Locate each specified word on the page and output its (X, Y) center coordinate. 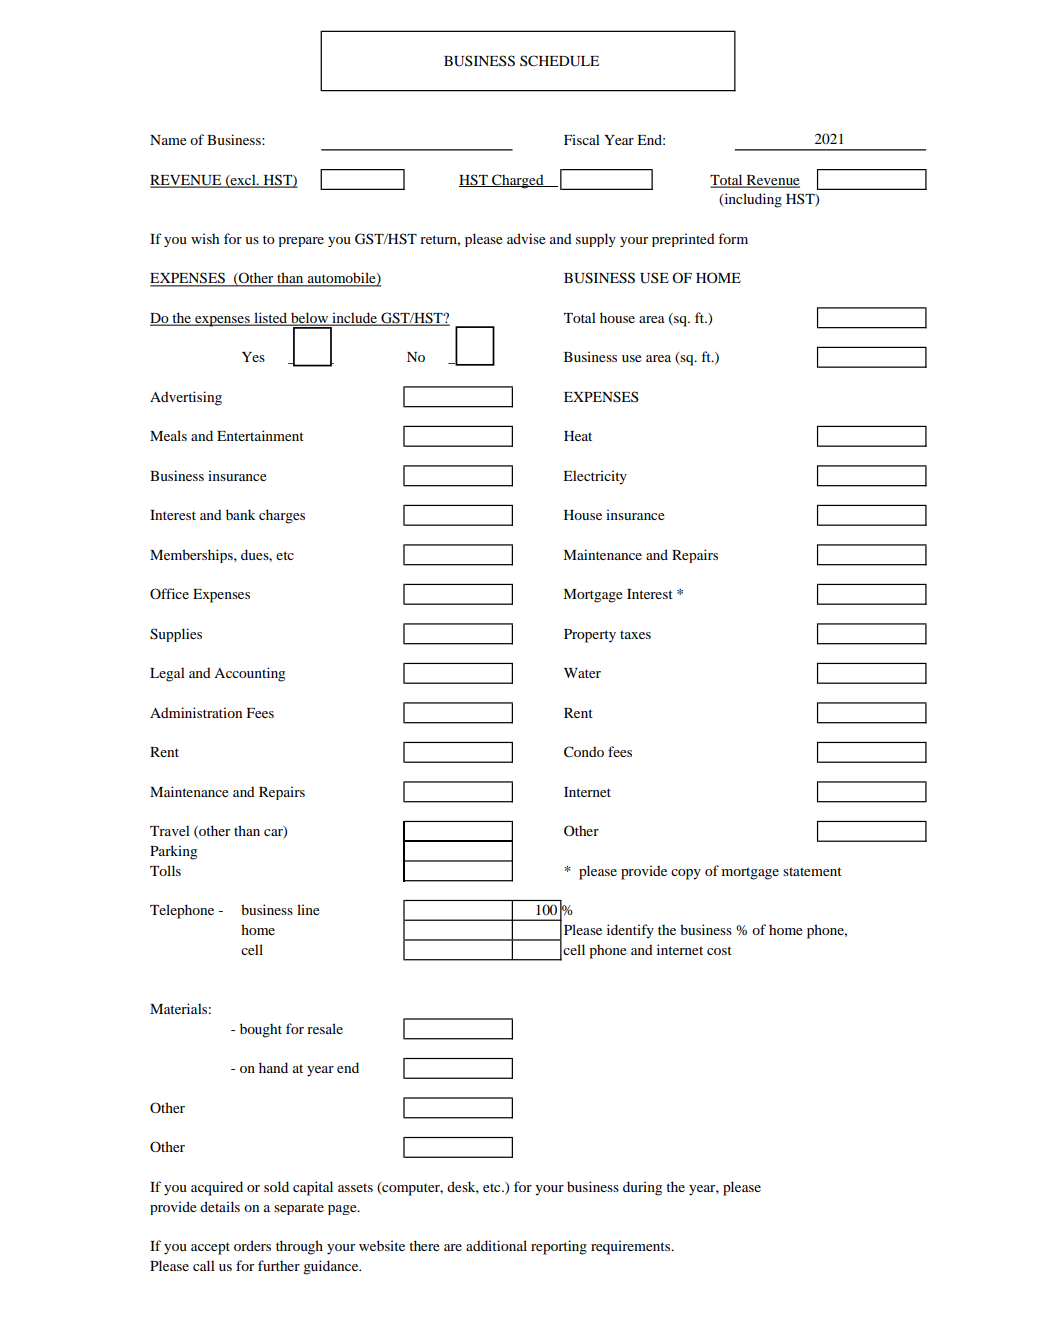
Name (168, 140)
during (642, 1188)
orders (252, 1245)
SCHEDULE (559, 61)
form (733, 238)
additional (496, 1245)
